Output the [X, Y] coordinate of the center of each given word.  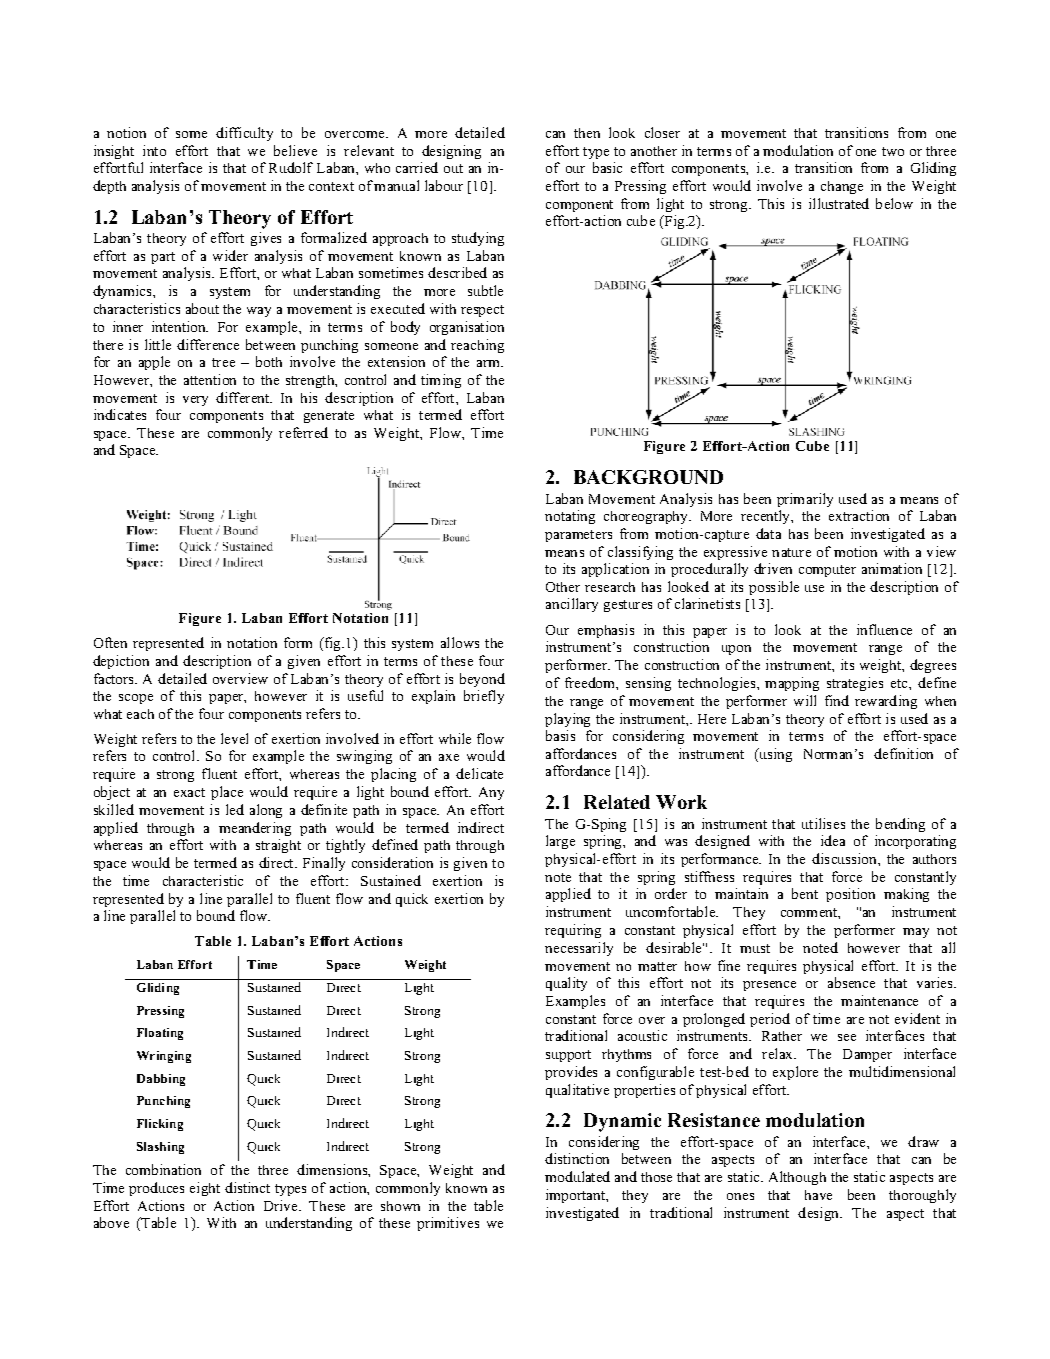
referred [303, 432]
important [576, 1196]
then [587, 133]
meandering [255, 829]
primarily [805, 500]
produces [156, 1189]
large [560, 842]
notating [570, 517]
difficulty [244, 134]
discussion [845, 858]
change [842, 187]
